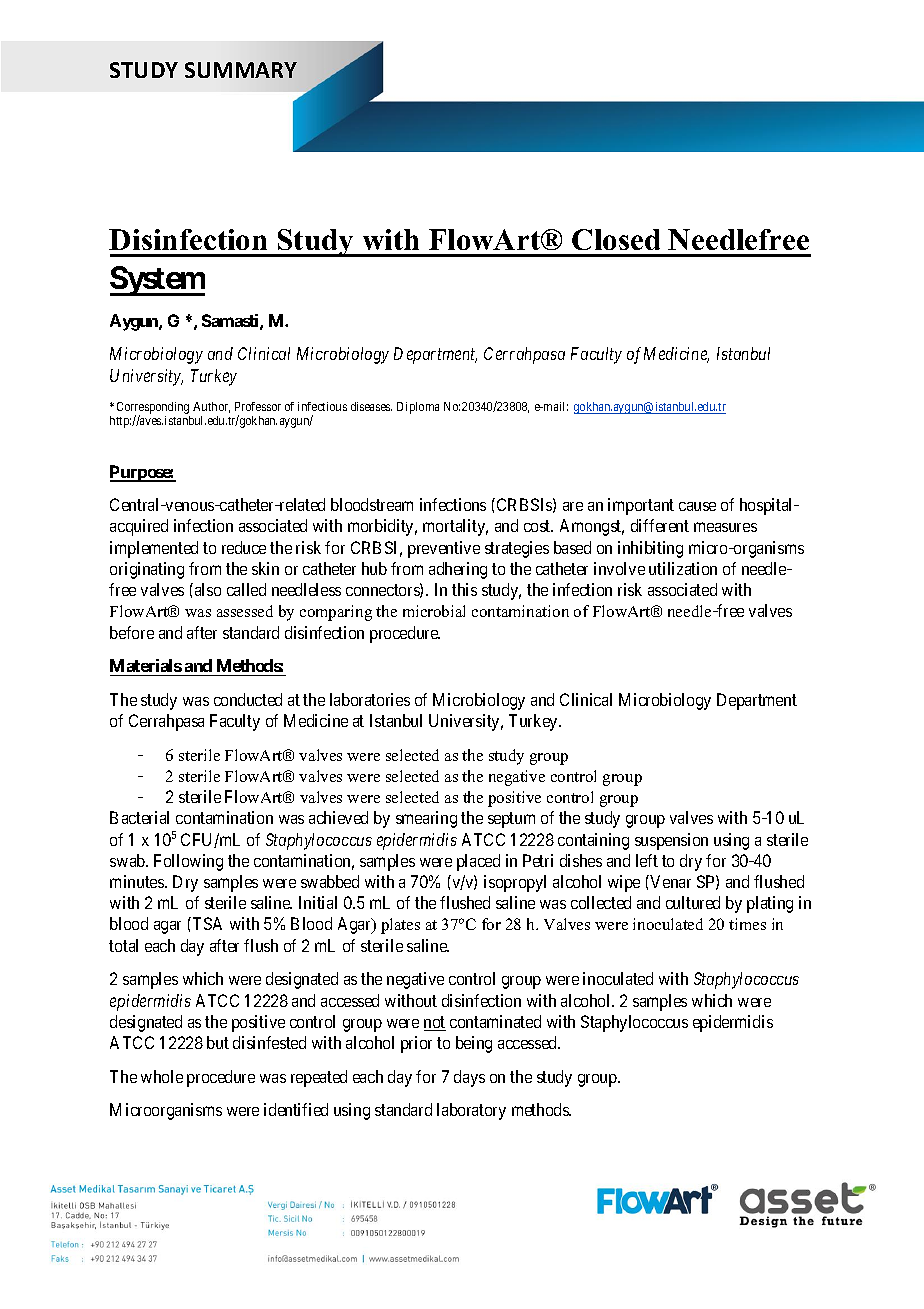 This page has width=924, height=1309. What do you see at coordinates (464, 589) in the page?
I see `this` at bounding box center [464, 589].
